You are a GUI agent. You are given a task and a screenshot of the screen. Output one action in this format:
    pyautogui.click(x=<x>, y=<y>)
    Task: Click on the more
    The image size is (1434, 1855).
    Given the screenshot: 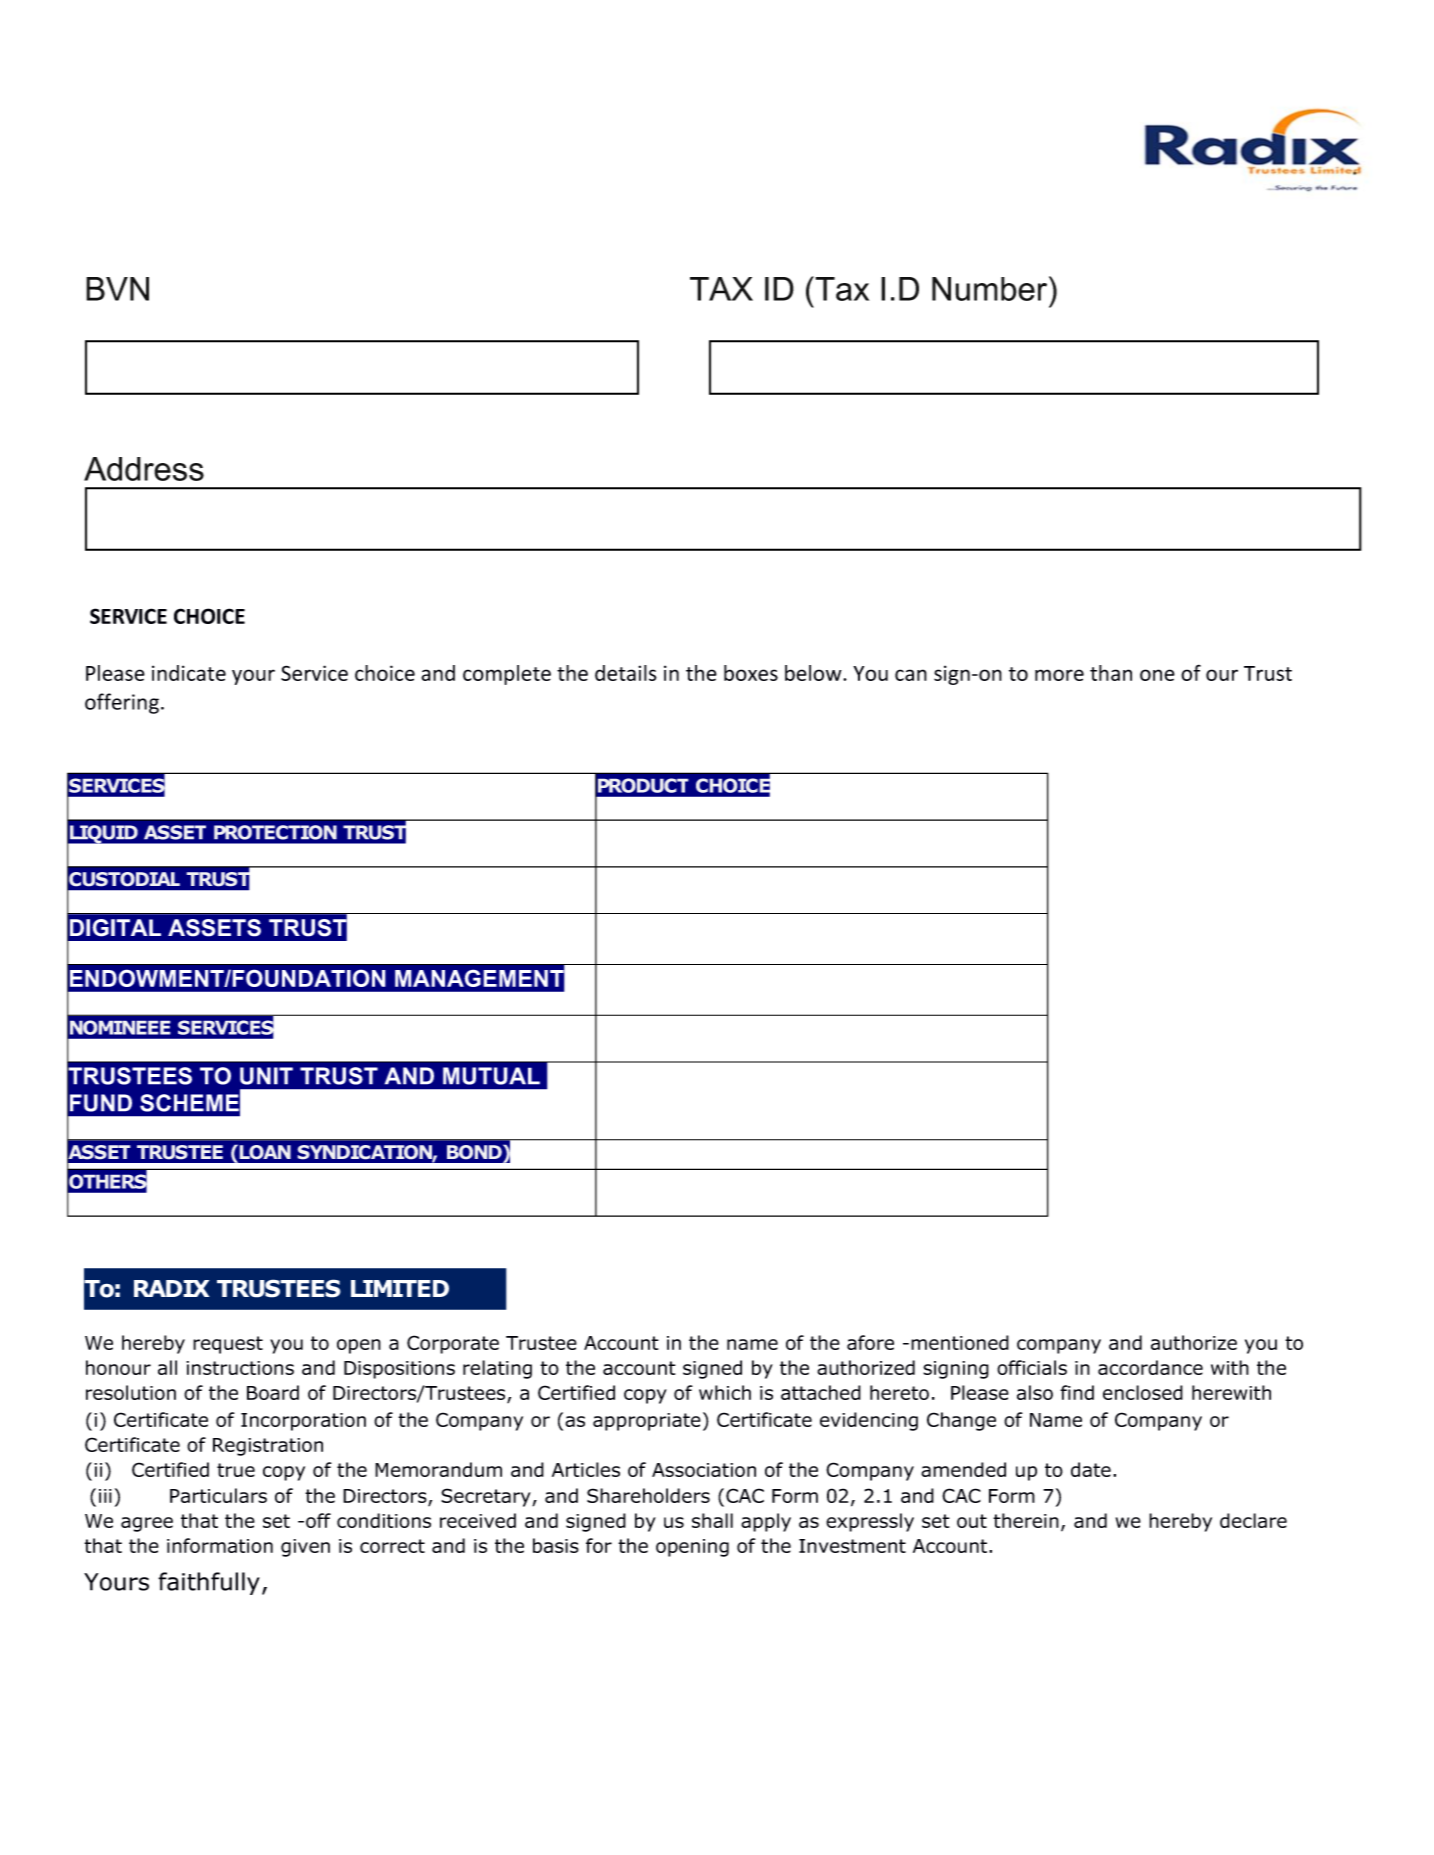 What is the action you would take?
    pyautogui.click(x=1059, y=675)
